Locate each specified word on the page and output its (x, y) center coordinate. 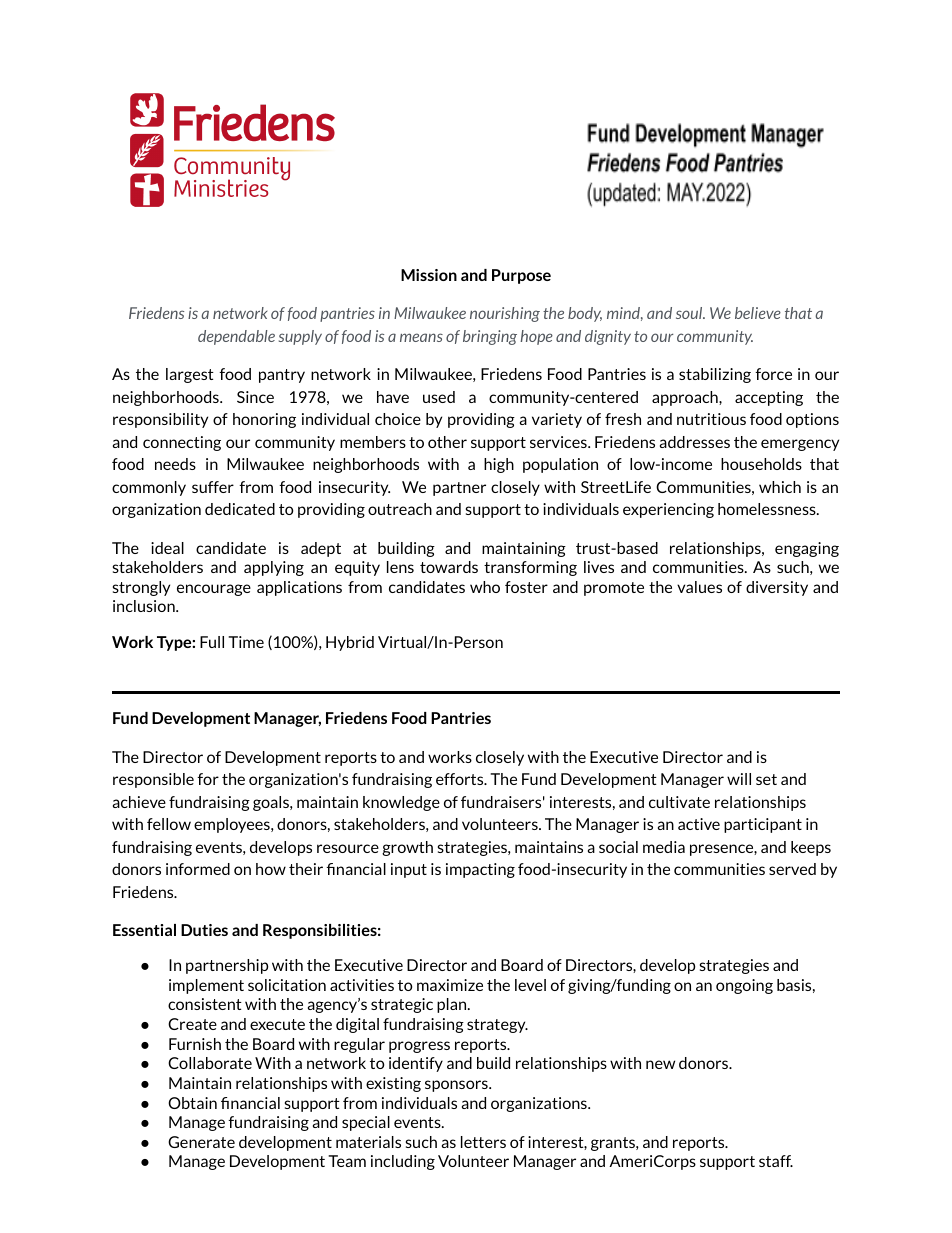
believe (758, 313)
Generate (201, 1142)
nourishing (505, 314)
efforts (461, 779)
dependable (236, 337)
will (739, 779)
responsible (153, 780)
